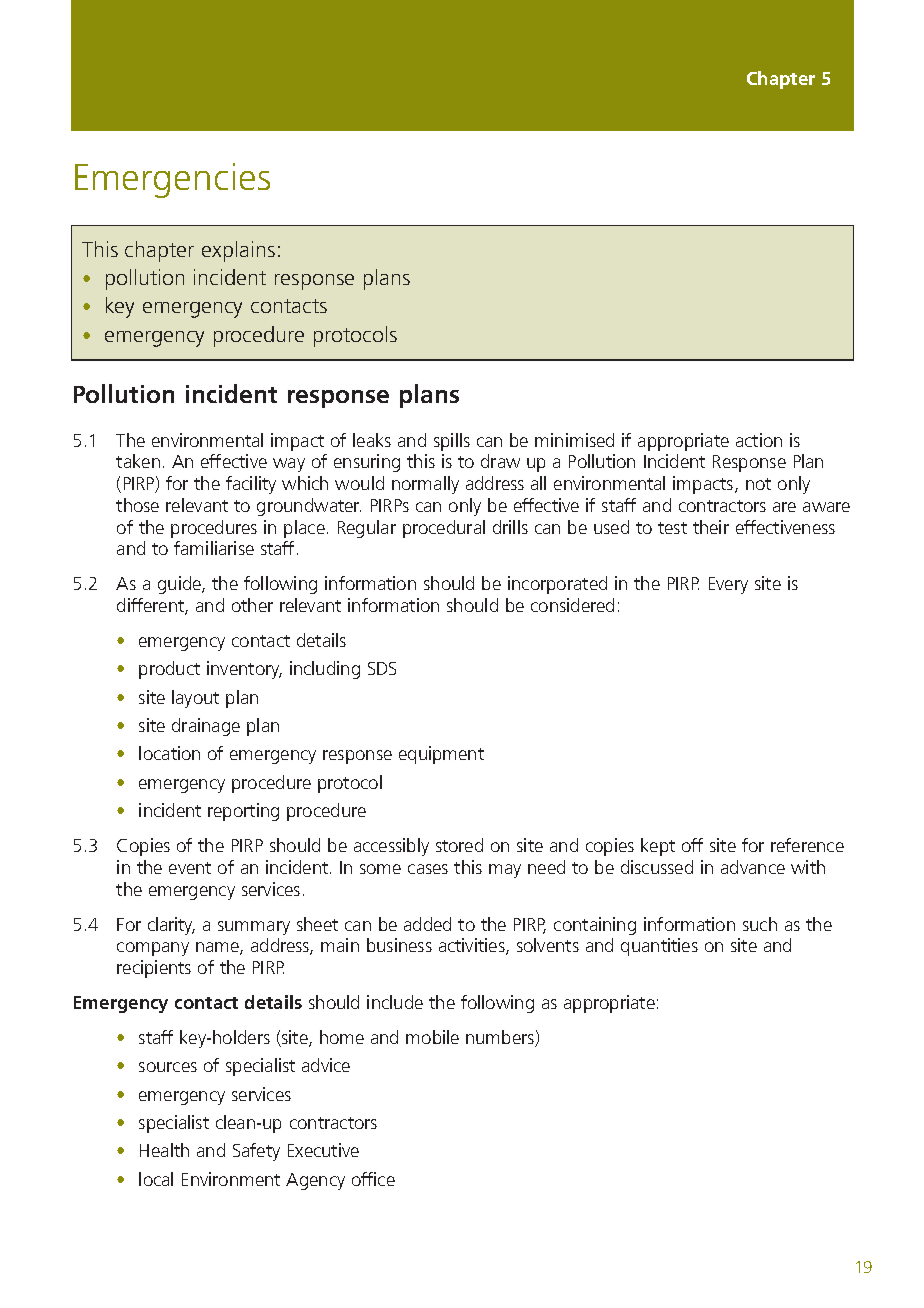 The height and width of the page is (1308, 924). Describe the element at coordinates (382, 668) in the page. I see `SDS` at that location.
